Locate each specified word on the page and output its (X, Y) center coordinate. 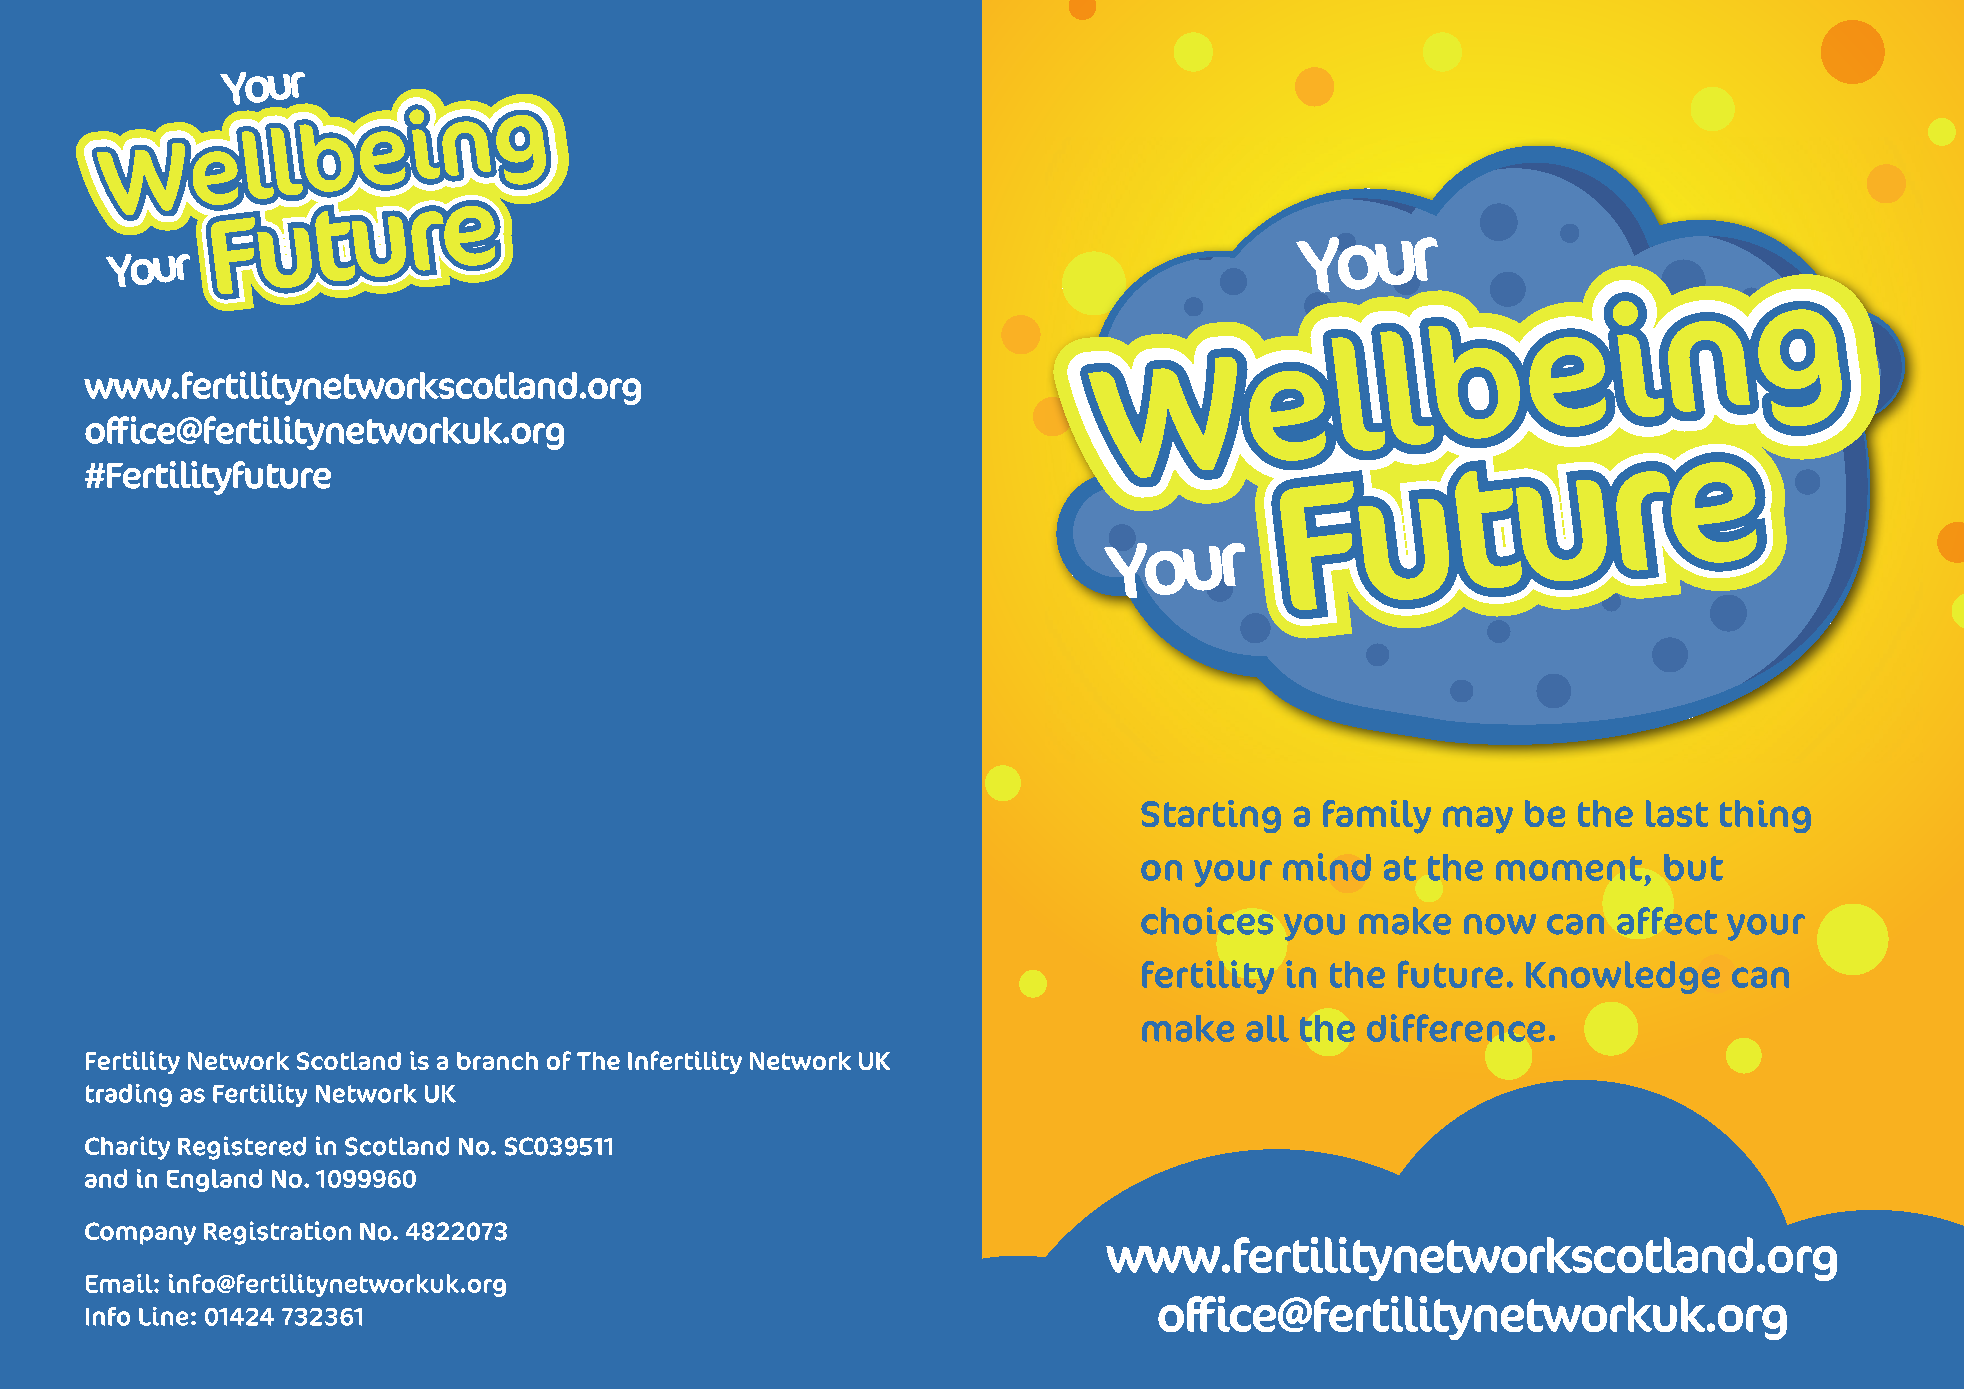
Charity (127, 1148)
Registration (277, 1233)
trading (129, 1095)
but (1693, 867)
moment (1569, 868)
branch (497, 1061)
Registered (242, 1148)
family (1377, 817)
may (1478, 820)
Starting (1211, 816)
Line (163, 1316)
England (214, 1180)
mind (1327, 867)
